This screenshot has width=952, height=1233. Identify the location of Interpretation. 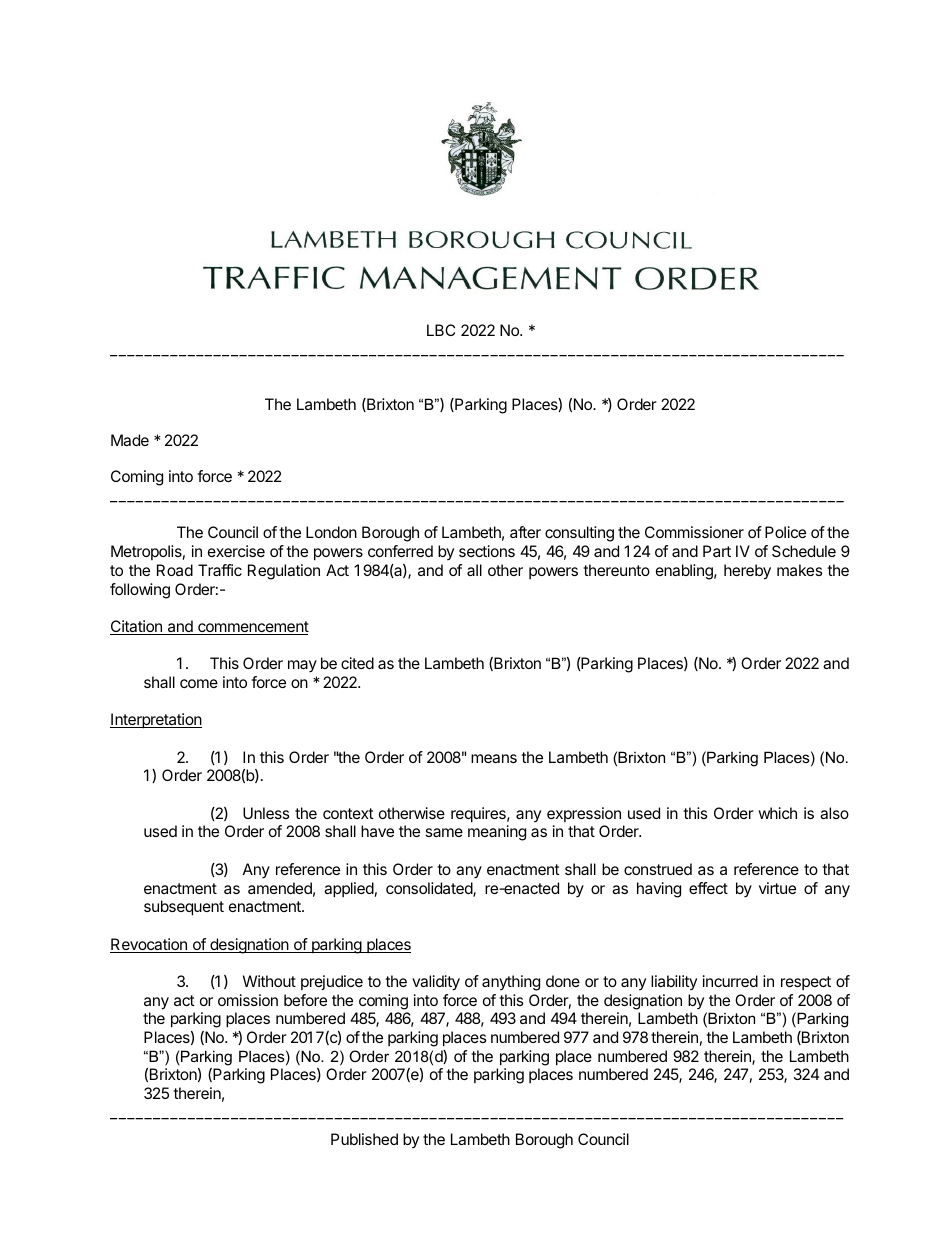
(156, 721).
